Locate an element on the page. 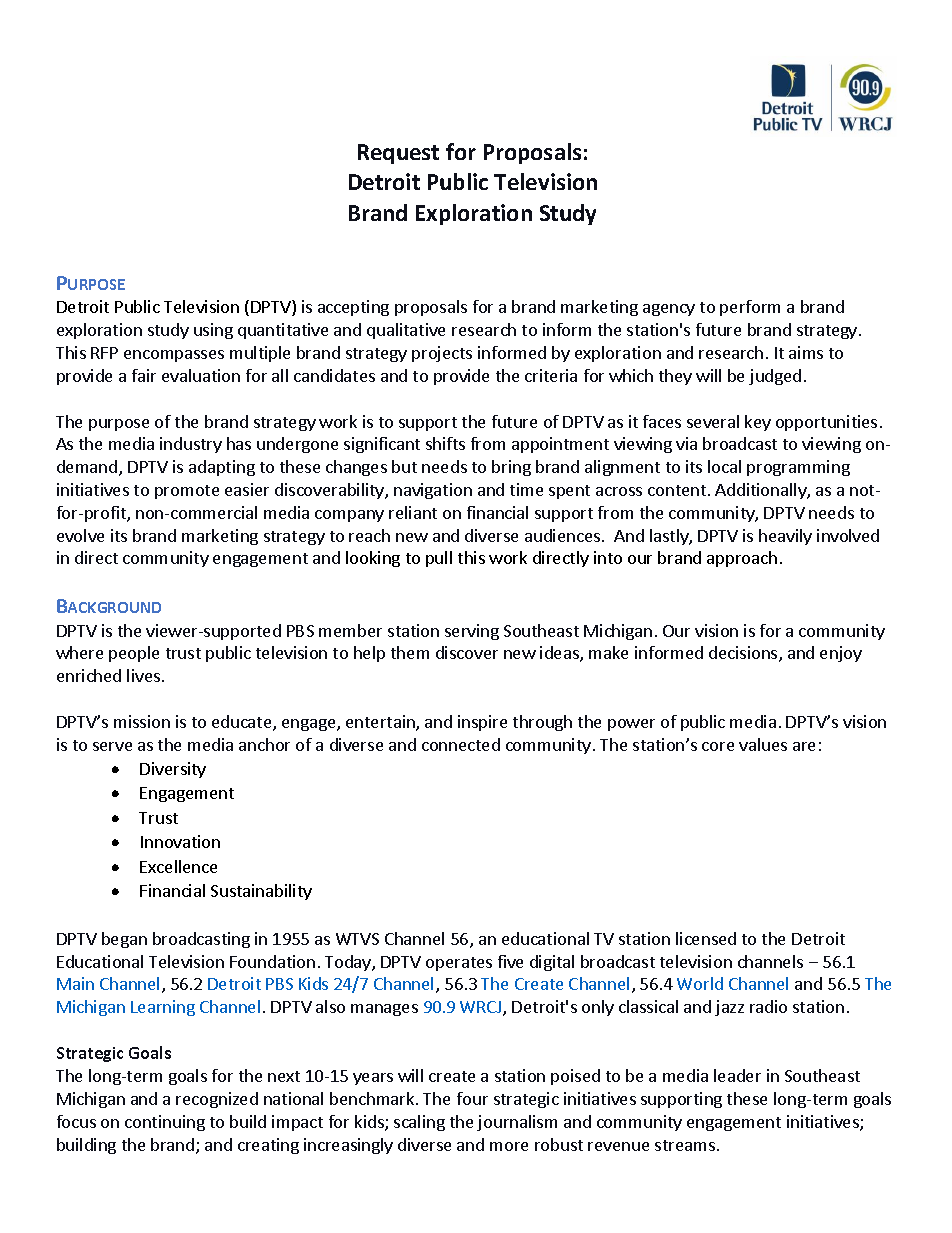 The image size is (952, 1233). using is located at coordinates (213, 331).
